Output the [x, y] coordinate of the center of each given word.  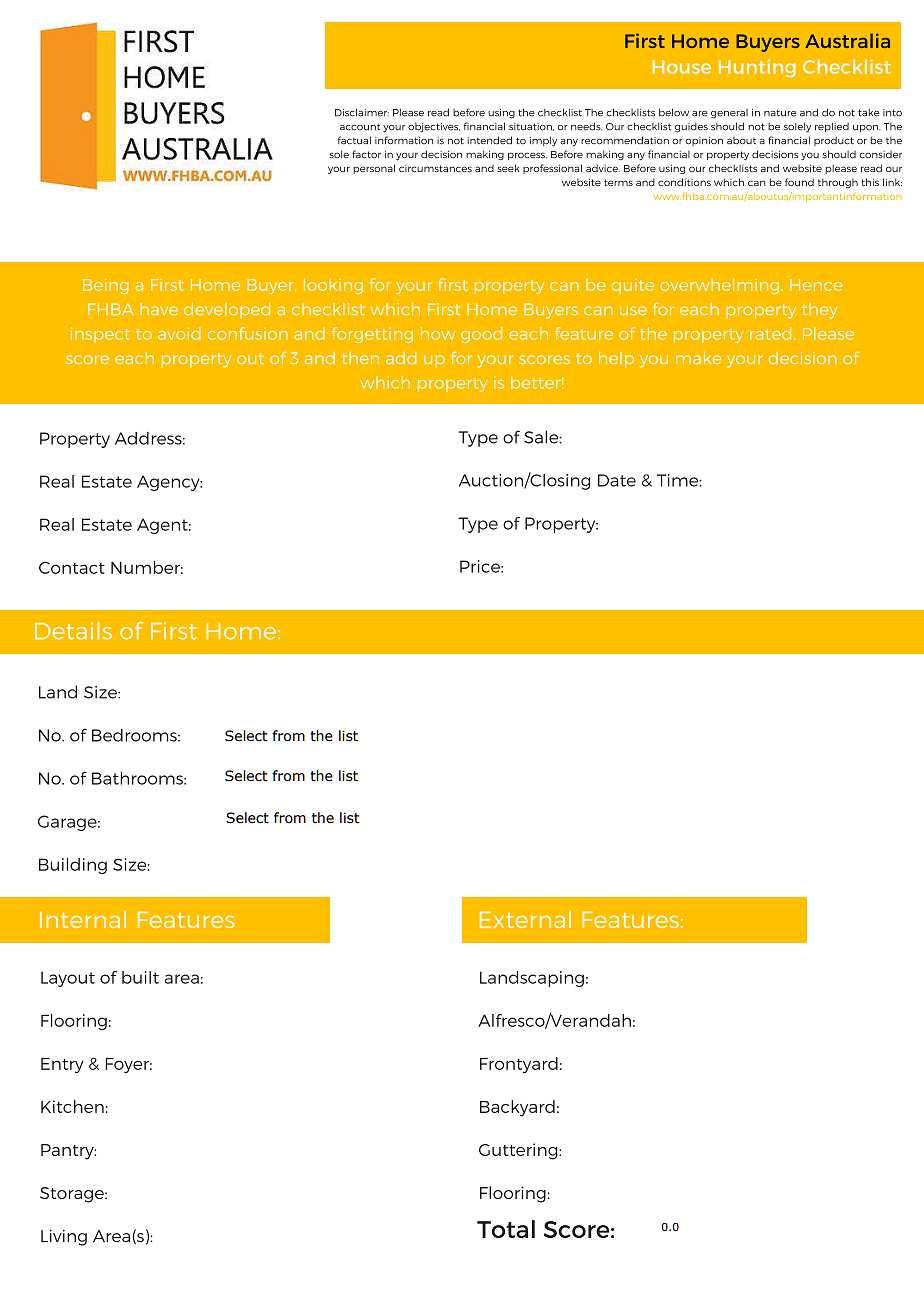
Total [506, 1229]
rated [770, 333]
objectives [434, 128]
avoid [179, 333]
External [525, 919]
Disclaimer [362, 112]
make [698, 358]
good [481, 335]
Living [64, 1237]
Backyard [517, 1108]
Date [617, 480]
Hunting [757, 68]
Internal [83, 919]
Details [73, 631]
